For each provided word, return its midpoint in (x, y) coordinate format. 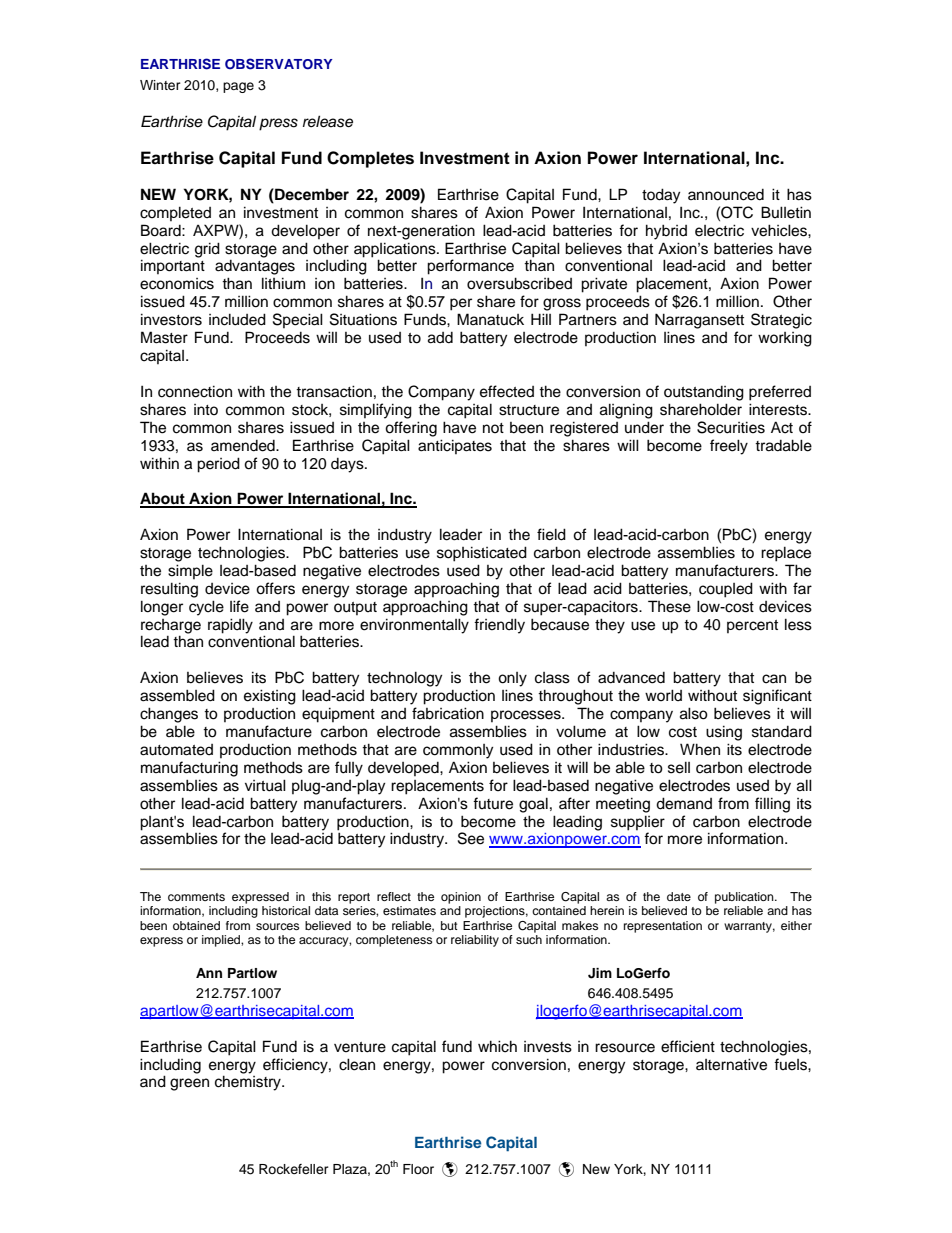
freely (729, 447)
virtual (265, 785)
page (238, 87)
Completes (370, 159)
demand (684, 803)
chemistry (249, 1083)
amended (244, 446)
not (493, 428)
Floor (418, 1169)
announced (726, 195)
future (493, 803)
